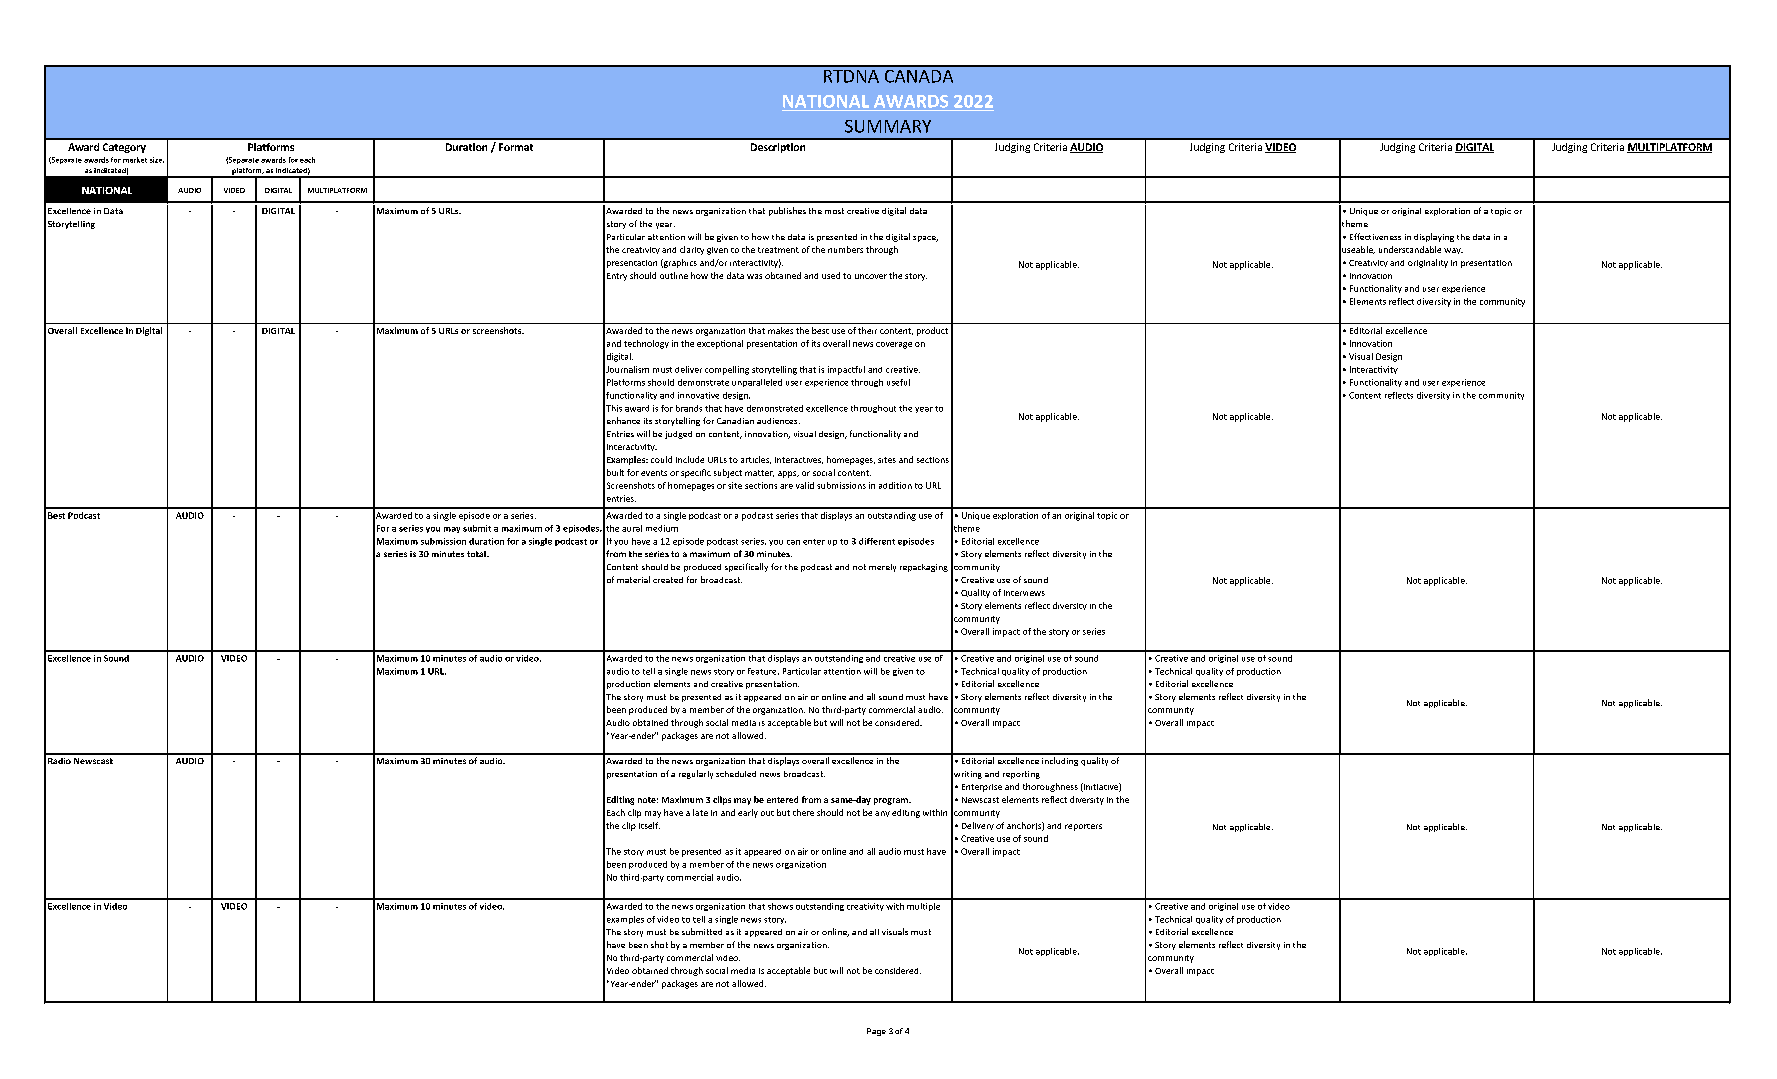 The height and width of the document is (1079, 1777). What do you see at coordinates (157, 160) in the document?
I see `size` at bounding box center [157, 160].
